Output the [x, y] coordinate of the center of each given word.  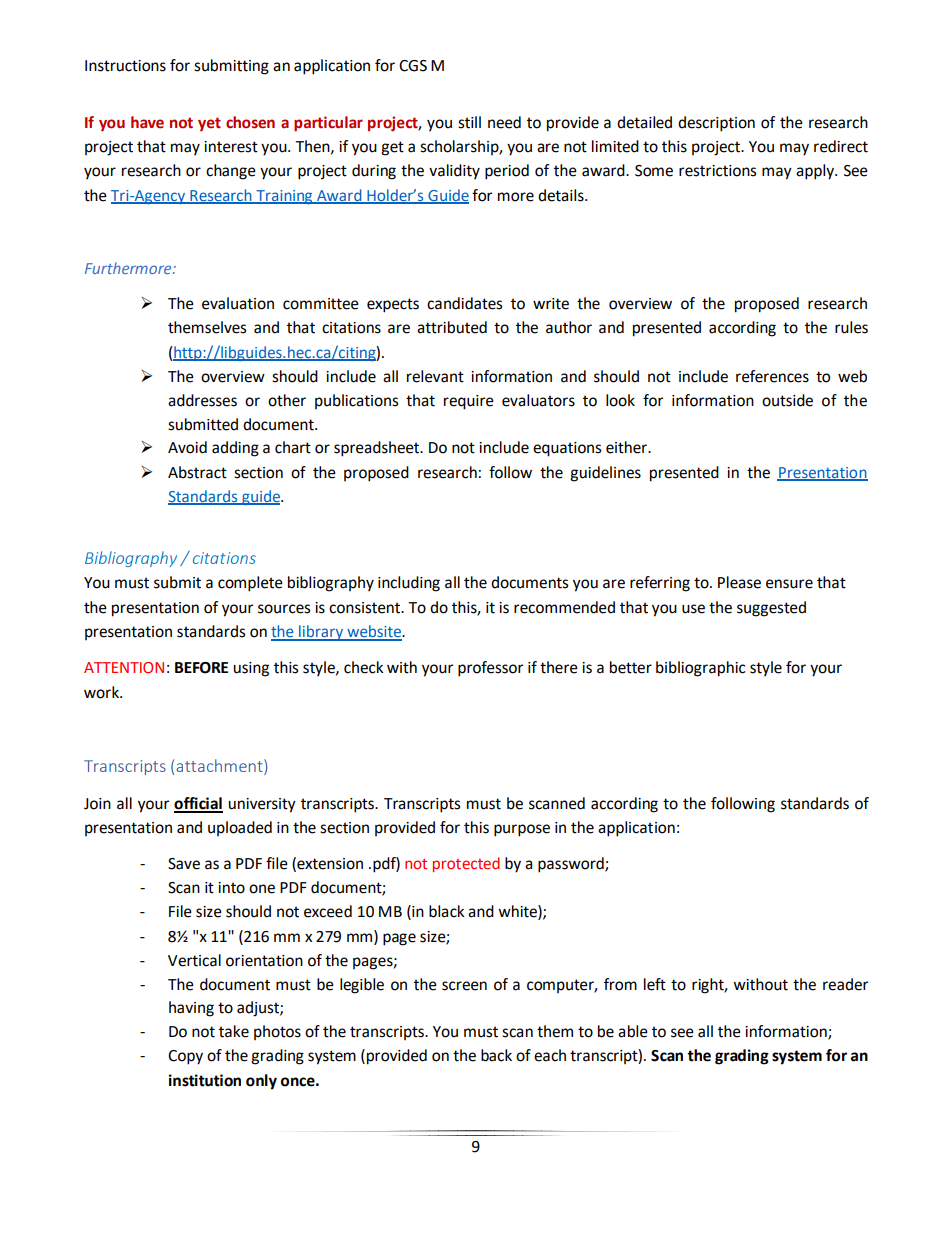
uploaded [240, 828]
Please [739, 582]
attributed [452, 327]
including [409, 584]
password [572, 865]
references [772, 376]
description [716, 124]
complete [250, 584]
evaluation [238, 303]
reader [845, 984]
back [496, 1055]
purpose [522, 830]
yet [209, 124]
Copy [185, 1057]
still [469, 122]
